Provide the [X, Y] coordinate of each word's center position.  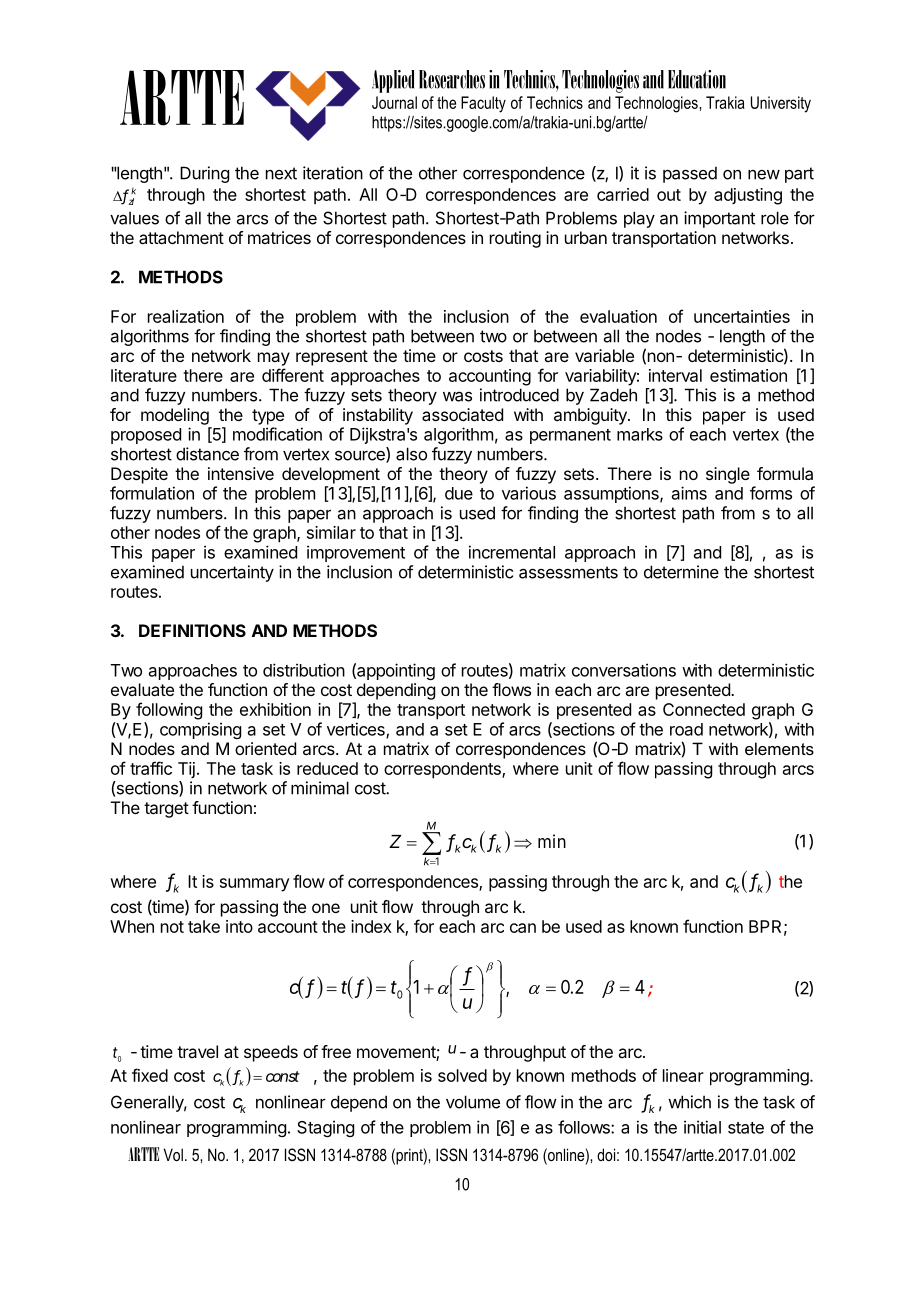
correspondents [443, 770]
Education [697, 79]
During [204, 174]
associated [462, 414]
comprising [200, 730]
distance [207, 454]
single [728, 475]
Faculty [483, 104]
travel [197, 1051]
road [686, 729]
